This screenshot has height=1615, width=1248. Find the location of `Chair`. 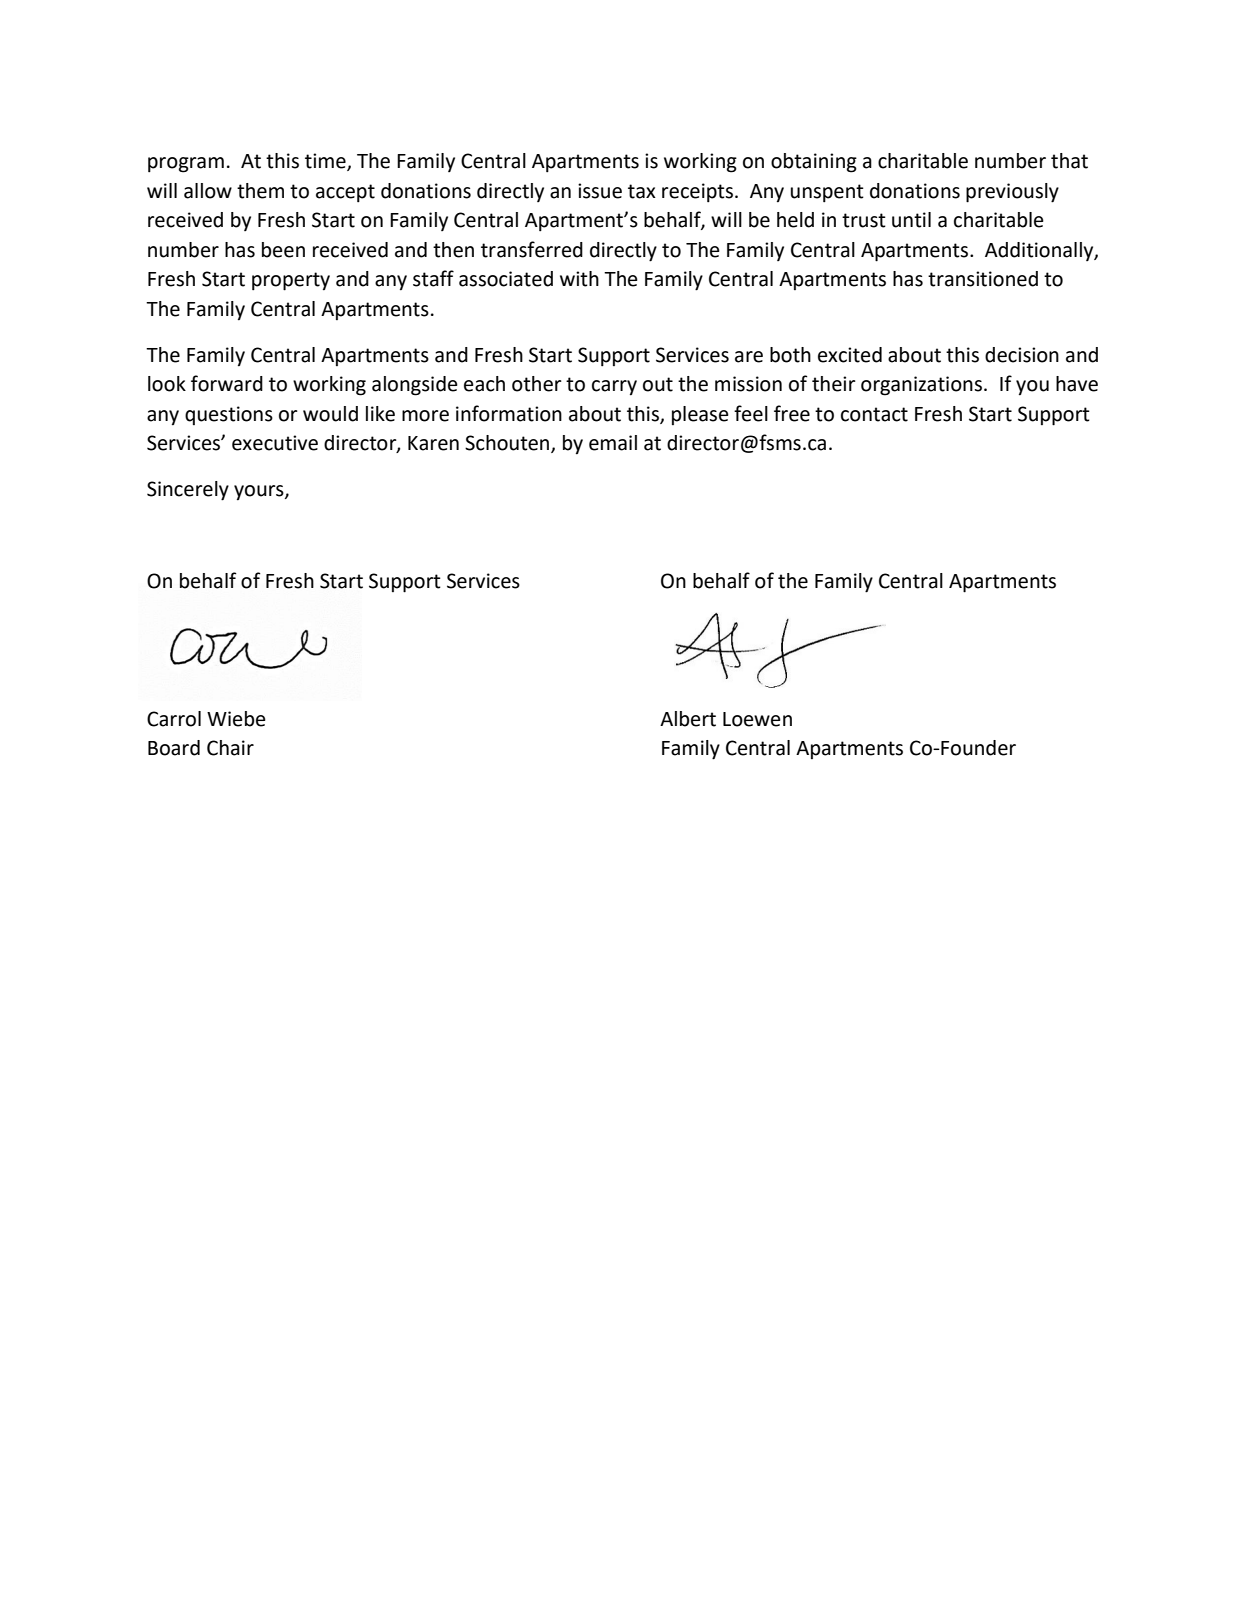

Chair is located at coordinates (230, 748).
